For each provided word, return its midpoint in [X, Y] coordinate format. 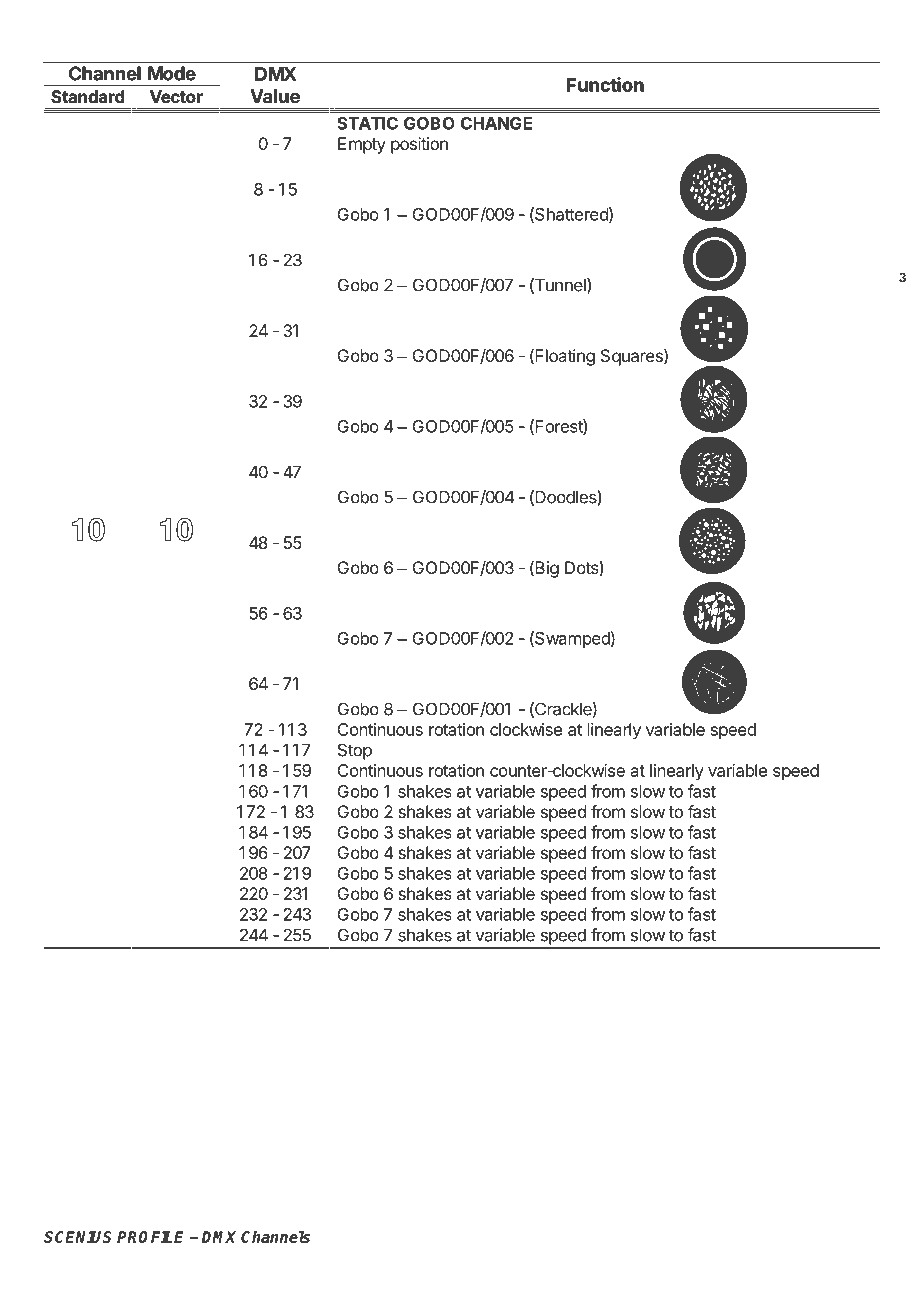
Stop [354, 752]
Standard [87, 96]
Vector [176, 96]
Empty [361, 146]
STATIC [367, 123]
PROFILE [150, 1237]
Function [605, 84]
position [419, 146]
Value [275, 96]
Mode [172, 74]
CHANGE [496, 123]
